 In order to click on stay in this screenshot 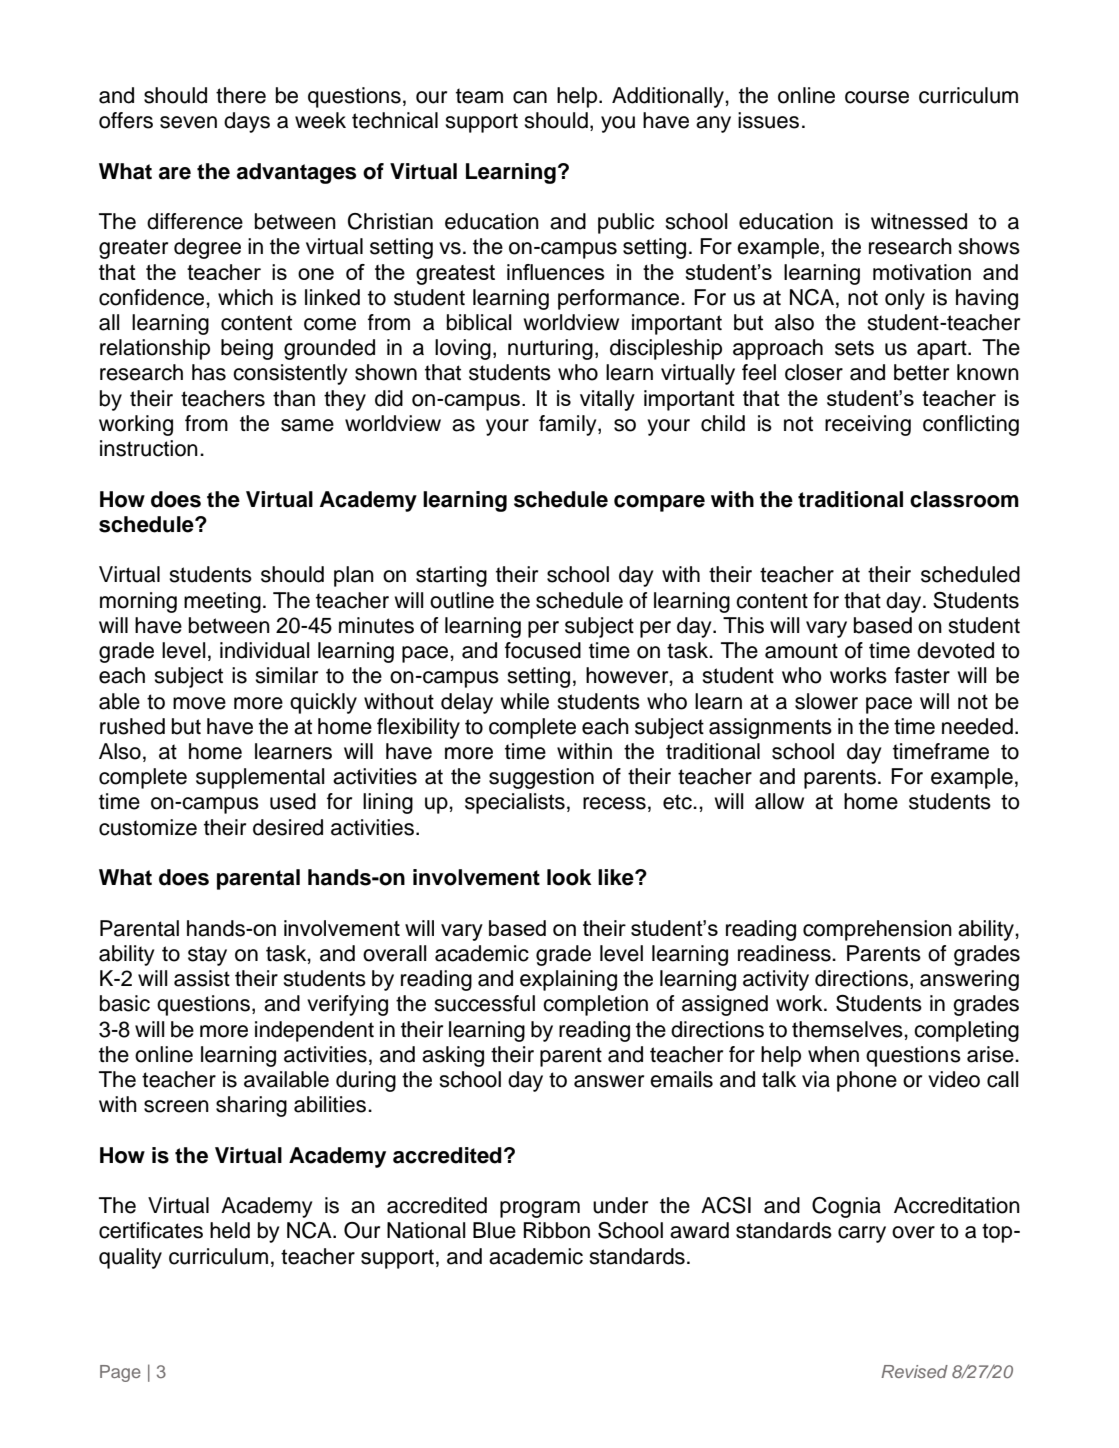, I will do `click(207, 956)`.
